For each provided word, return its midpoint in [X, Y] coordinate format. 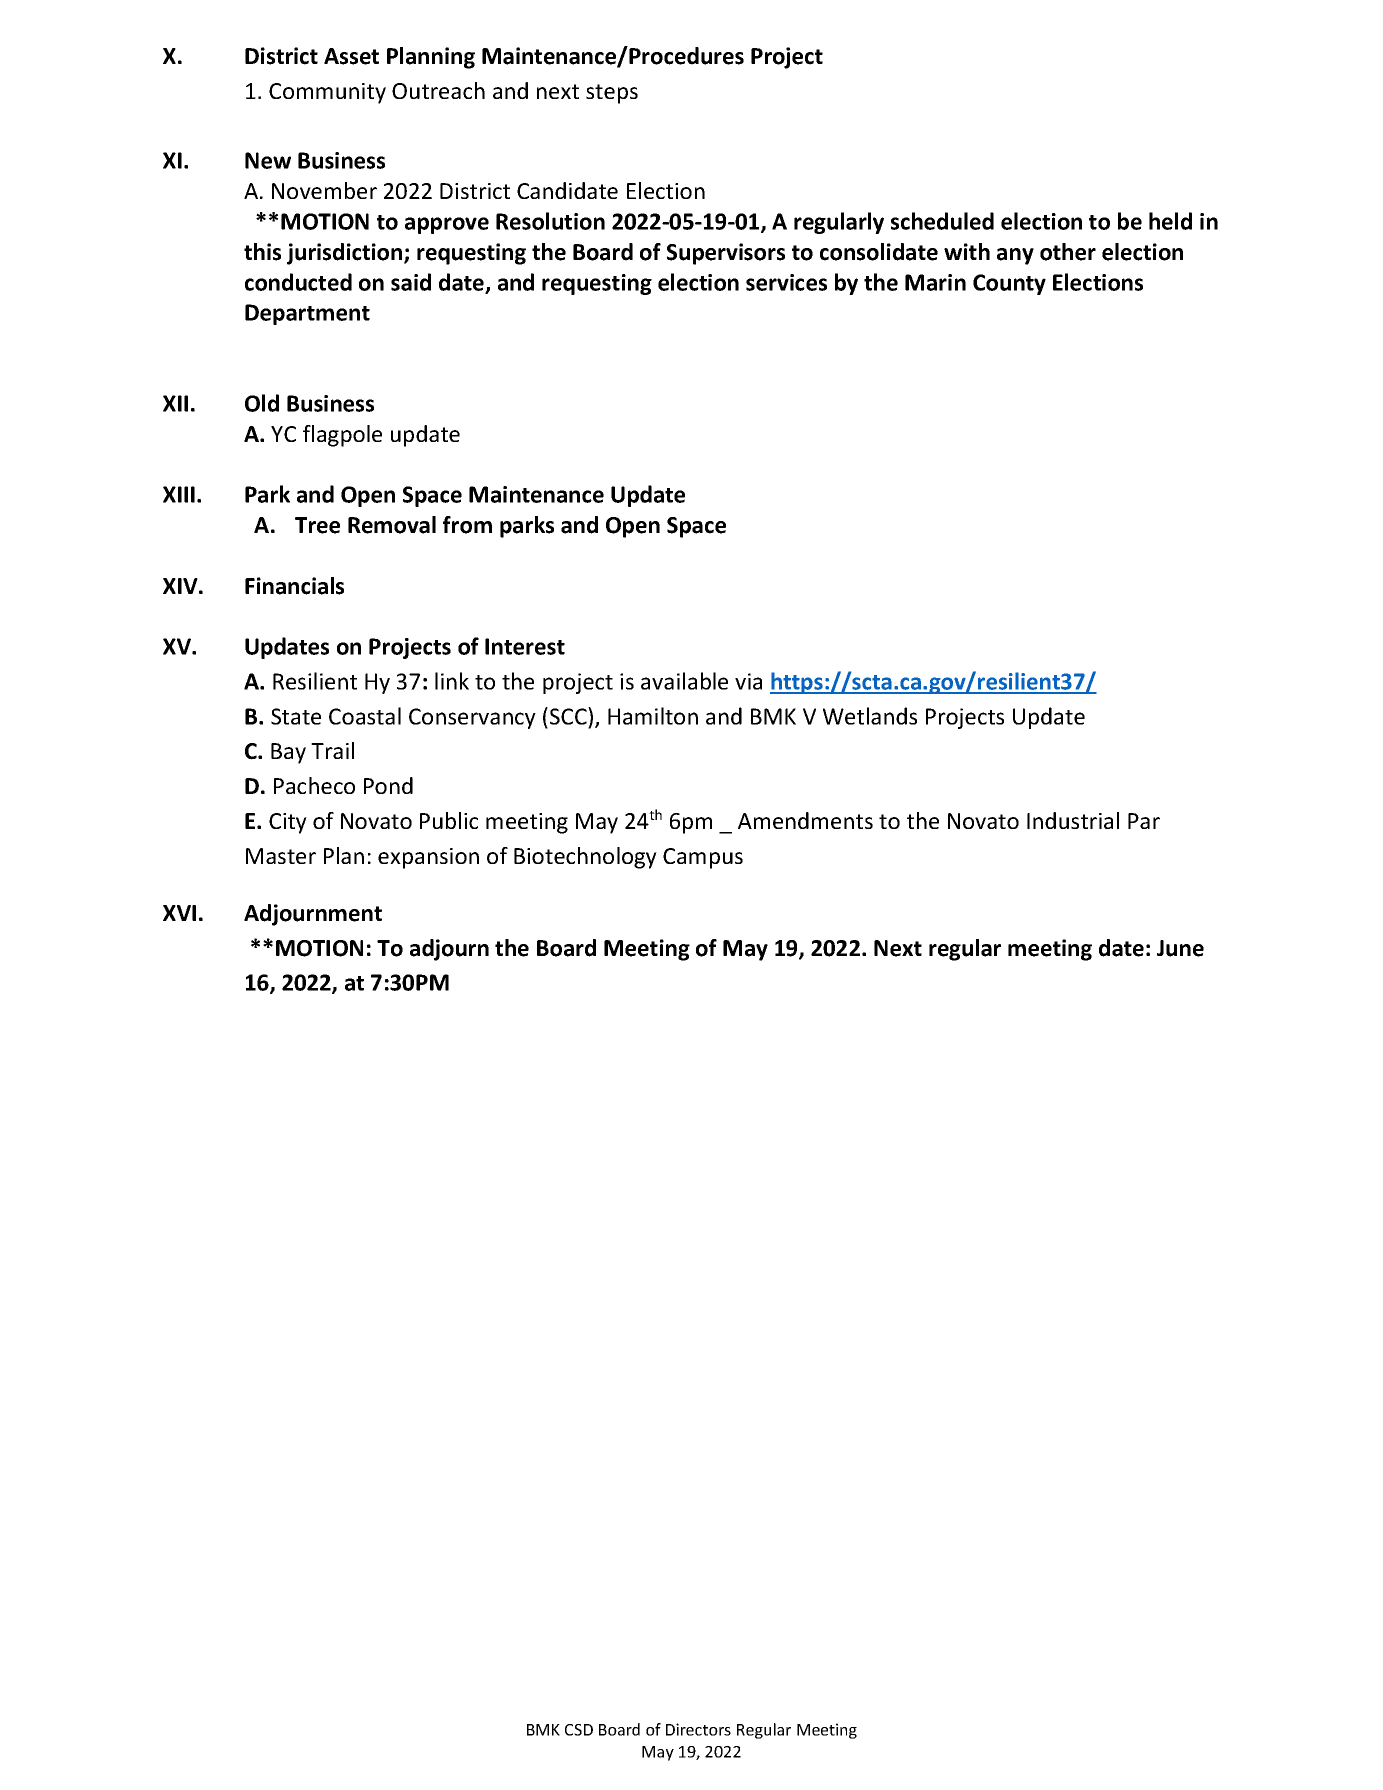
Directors [698, 1729]
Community [327, 93]
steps [612, 94]
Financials [294, 586]
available [684, 681]
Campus [703, 858]
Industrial [1073, 820]
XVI [179, 913]
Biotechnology [585, 858]
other [1068, 252]
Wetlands [870, 716]
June [1180, 948]
